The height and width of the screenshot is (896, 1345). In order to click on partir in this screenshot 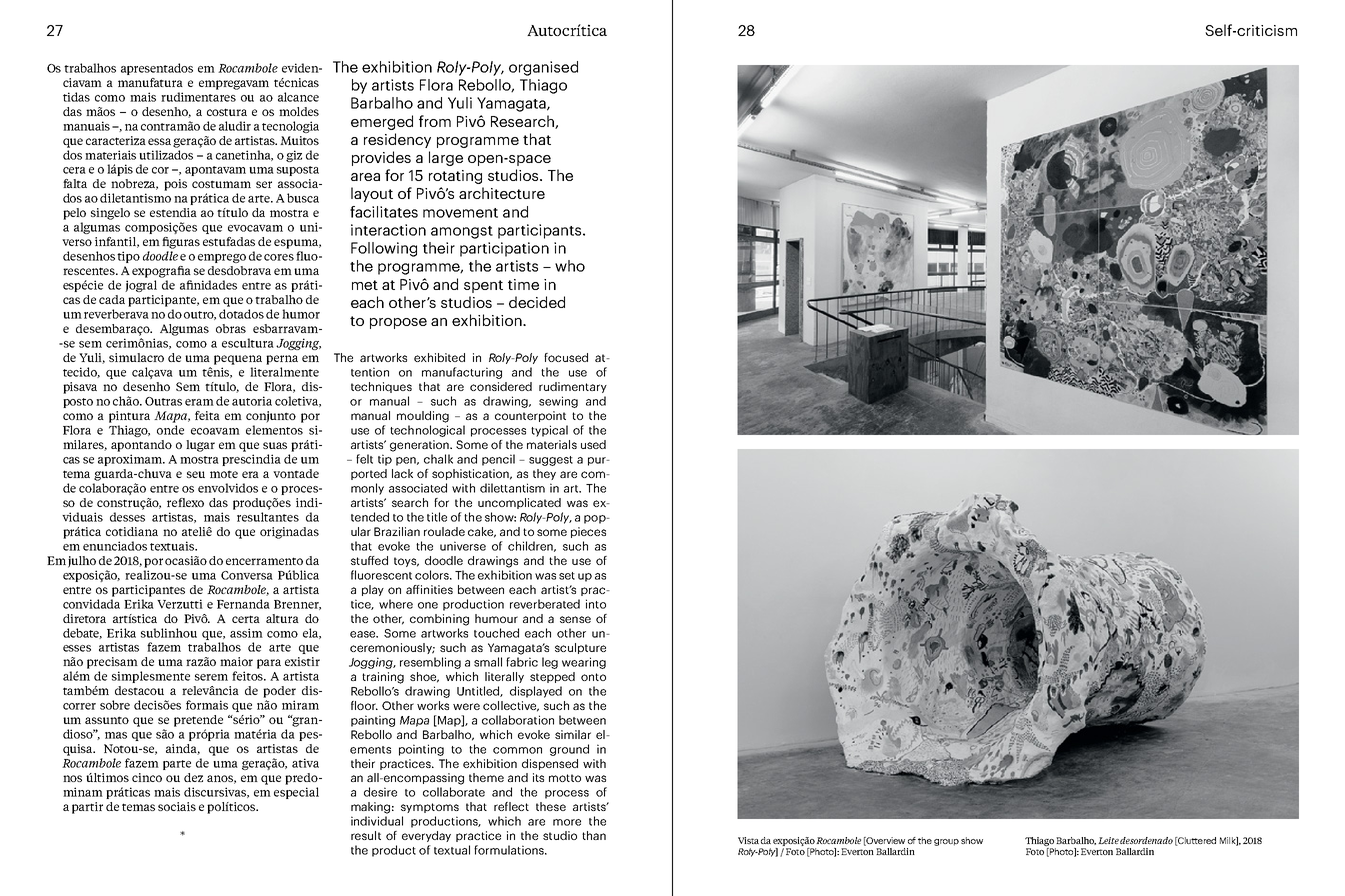, I will do `click(87, 808)`.
